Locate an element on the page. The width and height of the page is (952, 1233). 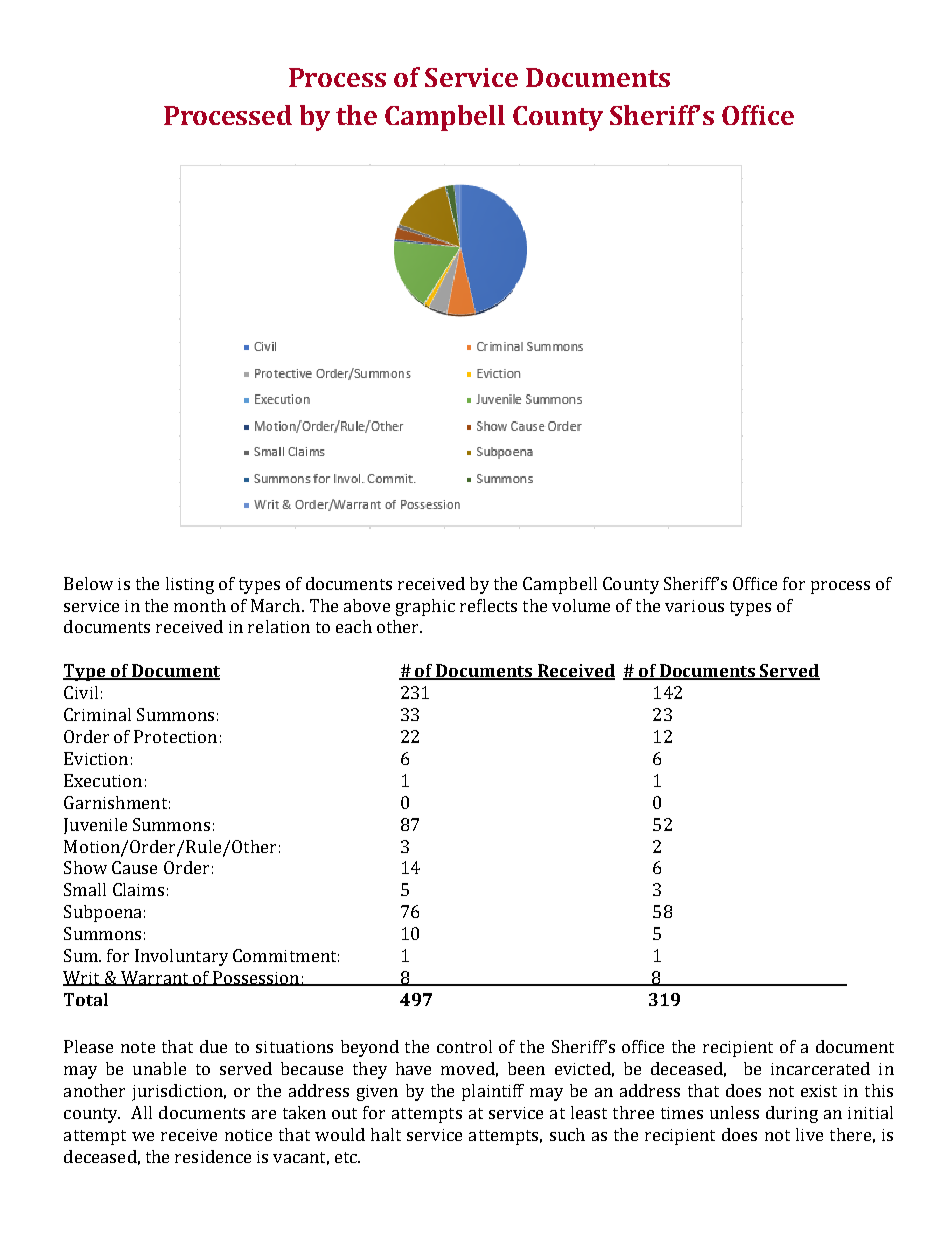
Claims is located at coordinates (138, 889).
